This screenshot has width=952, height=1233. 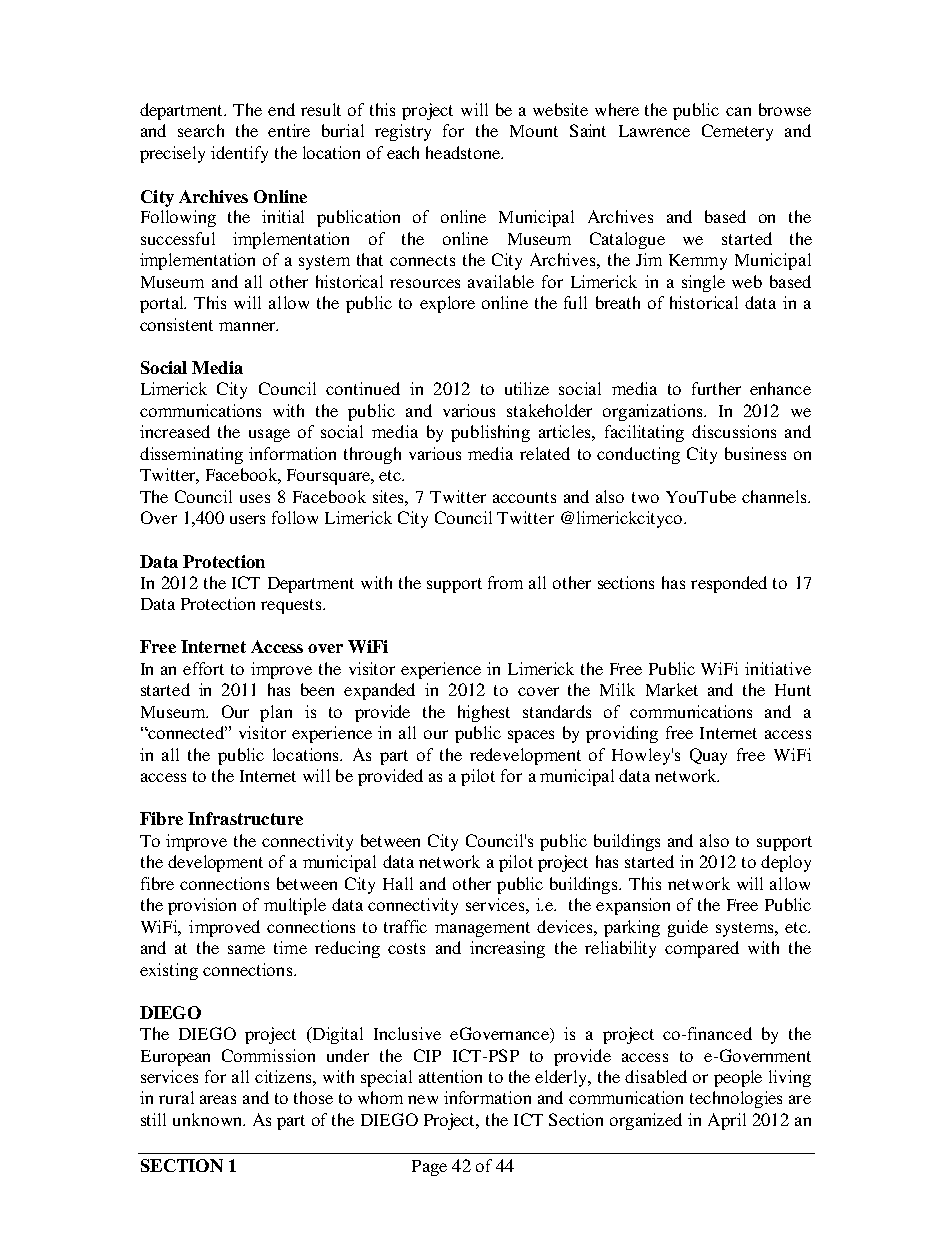 What do you see at coordinates (208, 1119) in the screenshot?
I see `unknown` at bounding box center [208, 1119].
